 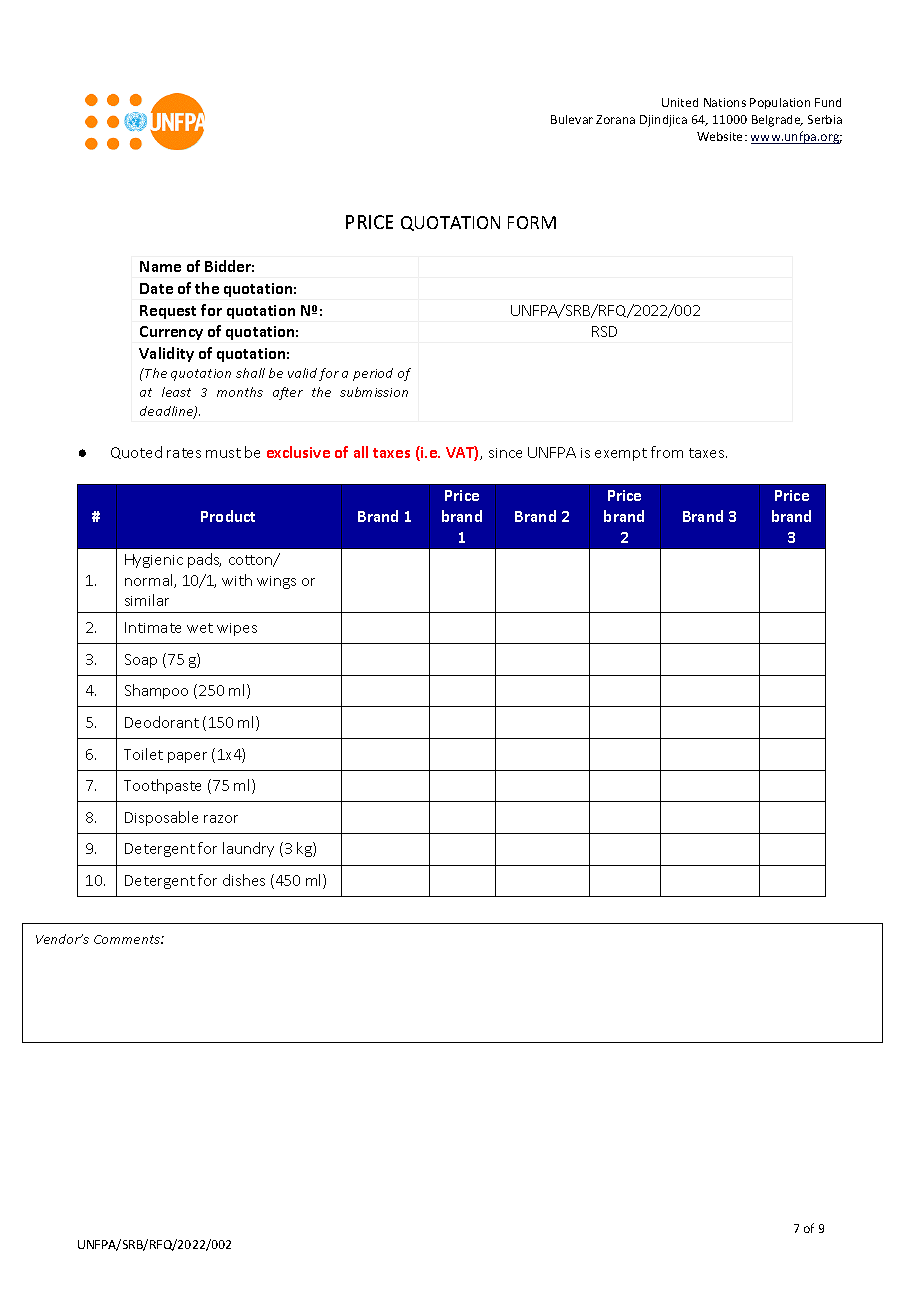 What do you see at coordinates (171, 333) in the screenshot?
I see `Currency` at bounding box center [171, 333].
